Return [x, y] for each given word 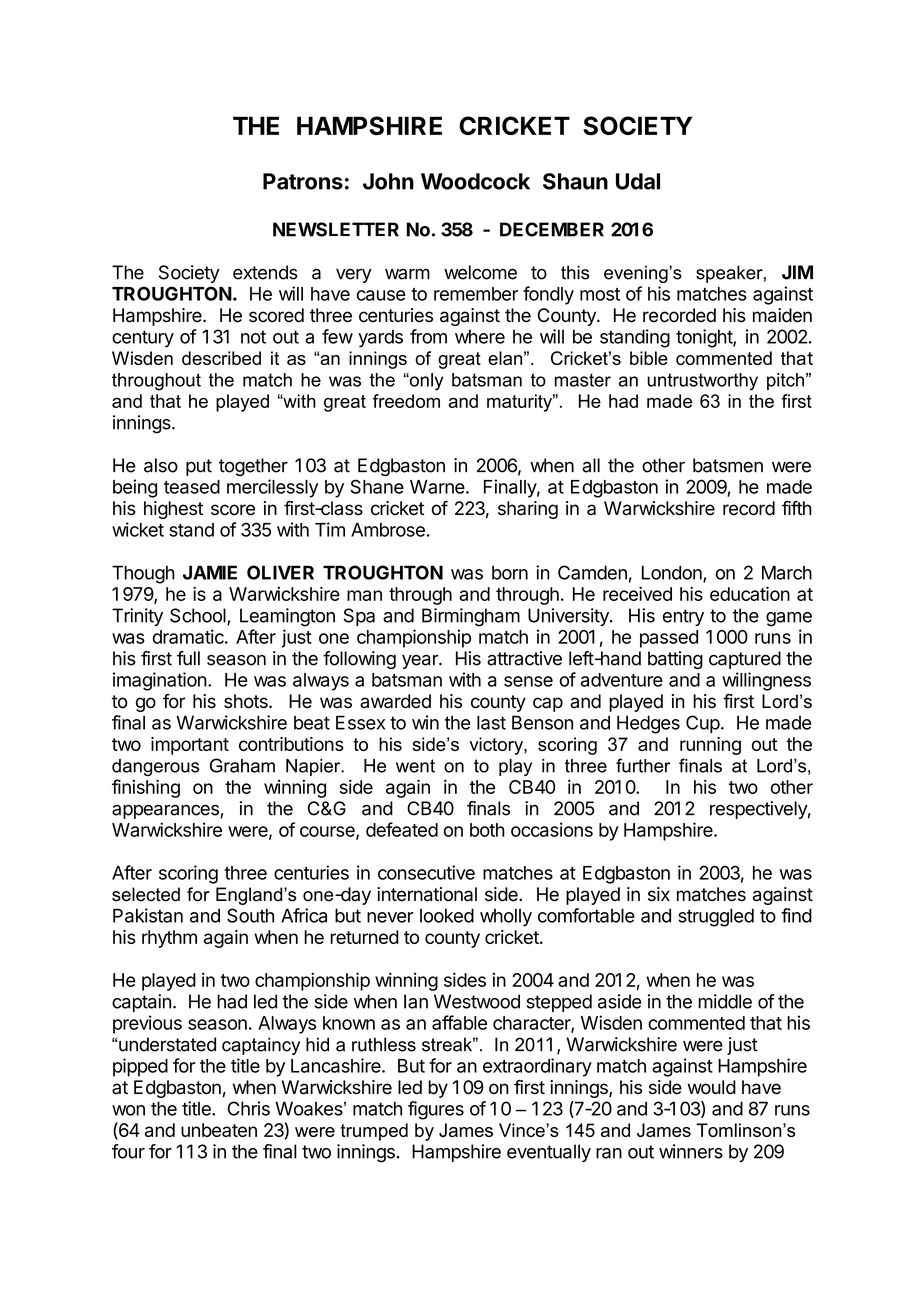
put [199, 467]
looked [447, 915]
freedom [406, 401]
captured [745, 660]
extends [265, 272]
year [421, 661]
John [388, 181]
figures [436, 1110]
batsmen [728, 465]
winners [691, 1151]
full [188, 658]
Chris [249, 1108]
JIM [797, 272]
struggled [716, 917]
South [250, 915]
